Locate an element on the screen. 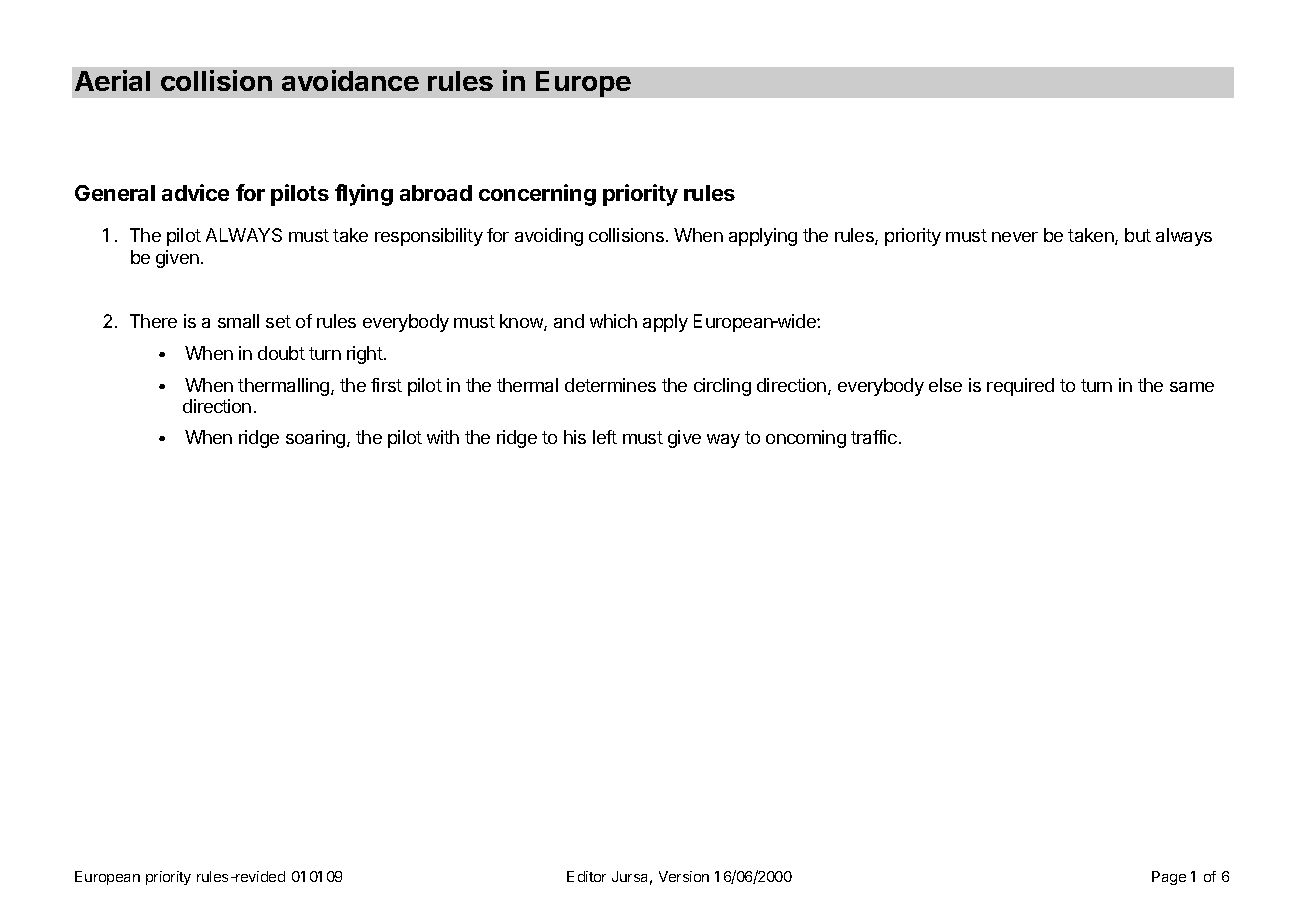  concerning is located at coordinates (537, 195).
